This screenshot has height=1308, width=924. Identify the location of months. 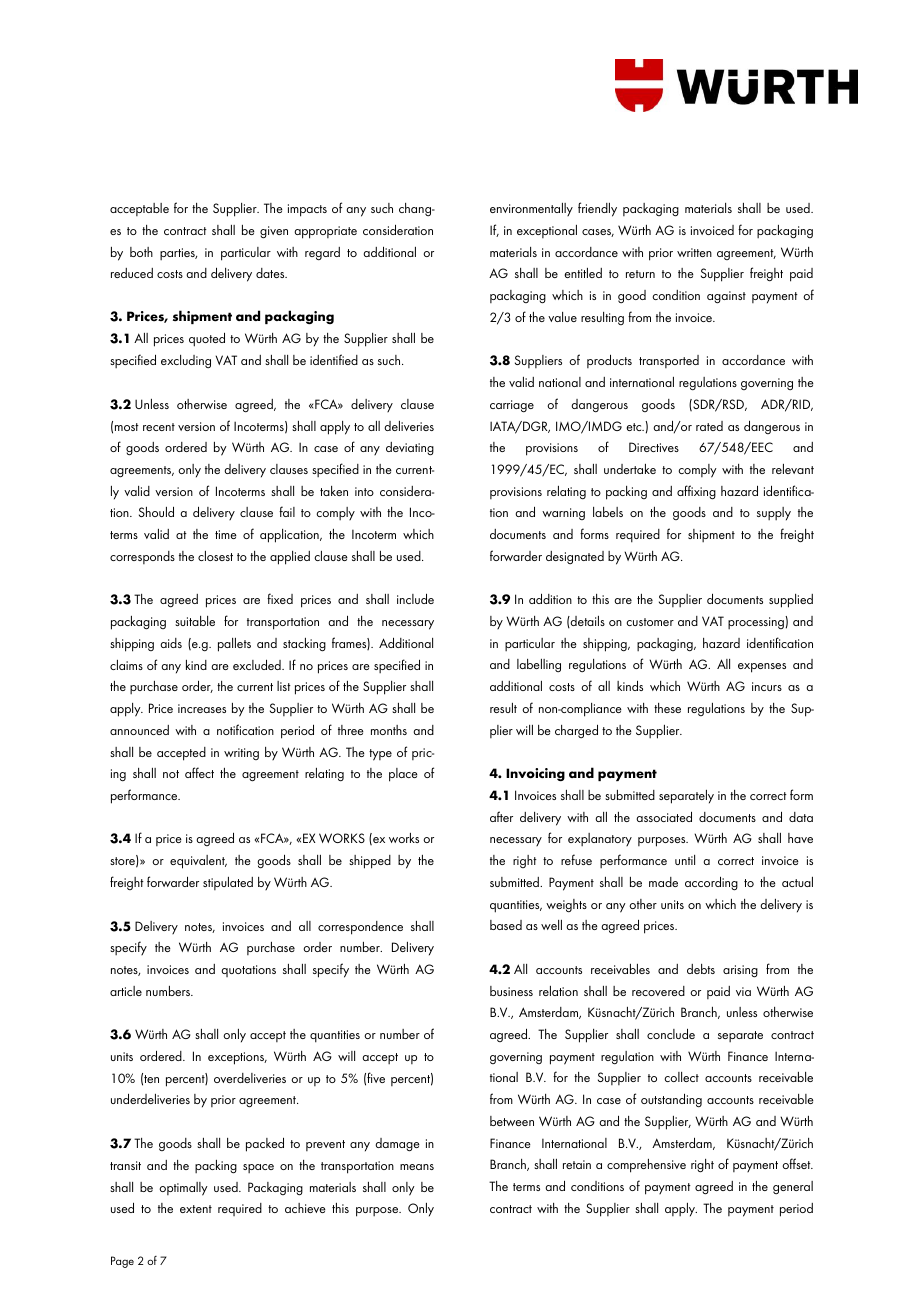
(389, 730).
